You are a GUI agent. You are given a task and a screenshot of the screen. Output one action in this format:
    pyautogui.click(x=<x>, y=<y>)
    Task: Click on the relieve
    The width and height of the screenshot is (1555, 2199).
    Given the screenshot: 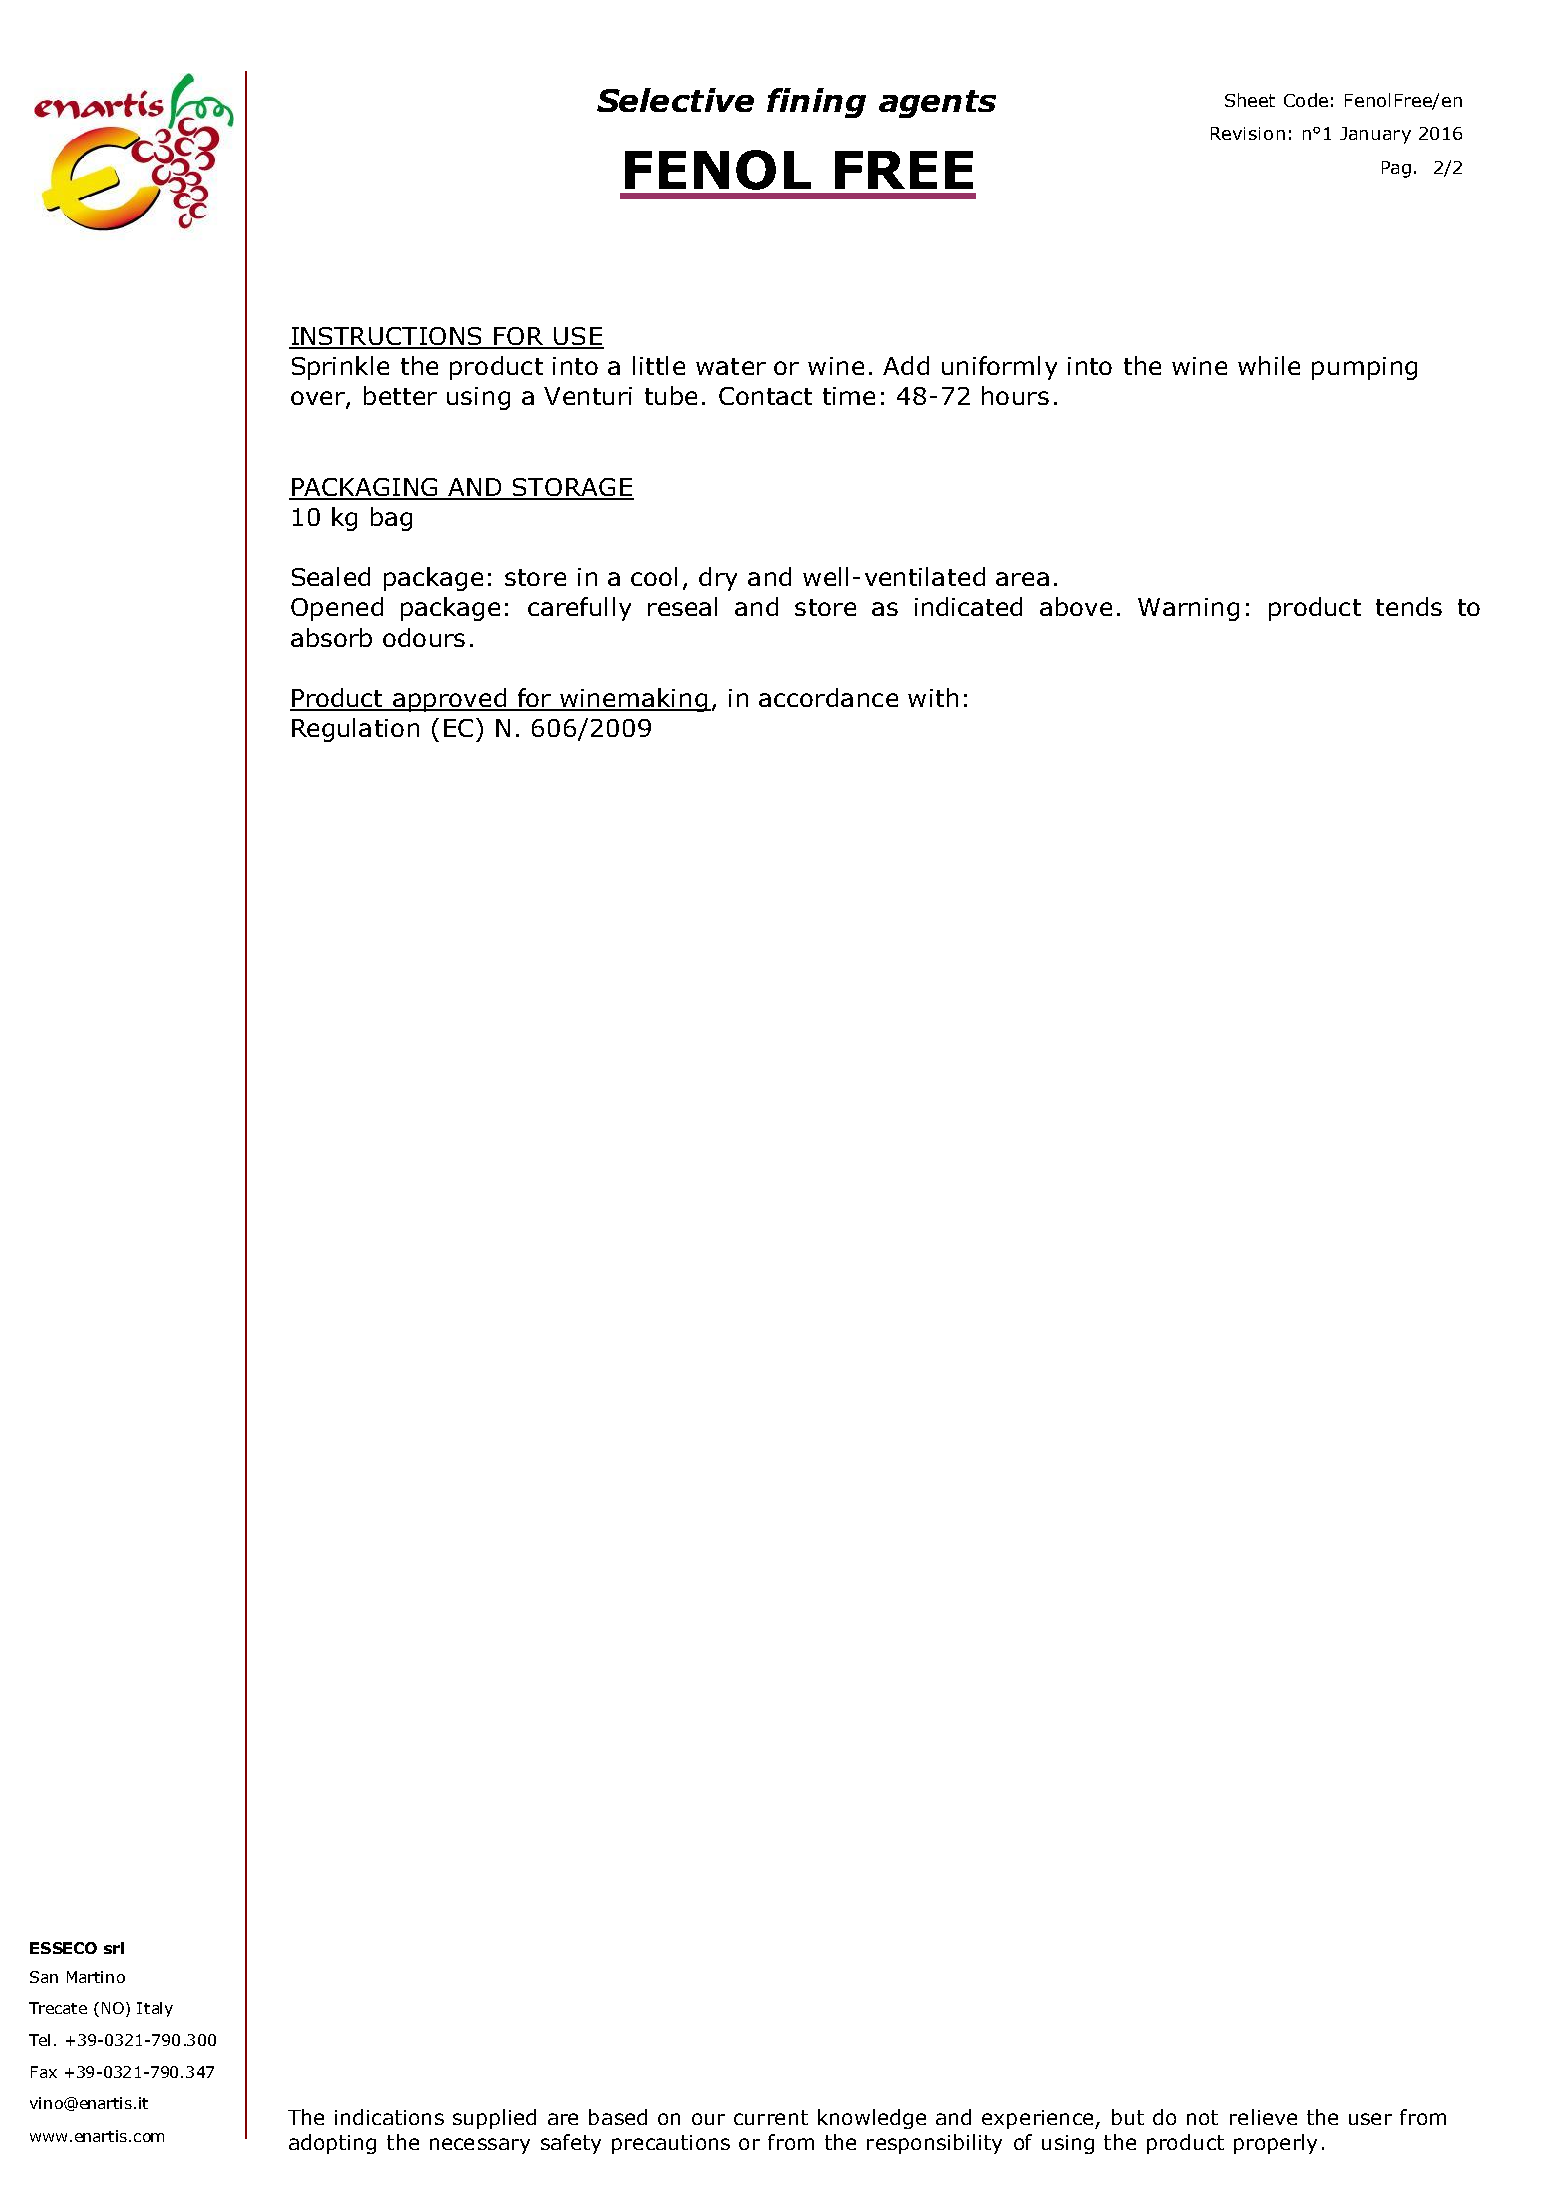 What is the action you would take?
    pyautogui.click(x=1263, y=2117)
